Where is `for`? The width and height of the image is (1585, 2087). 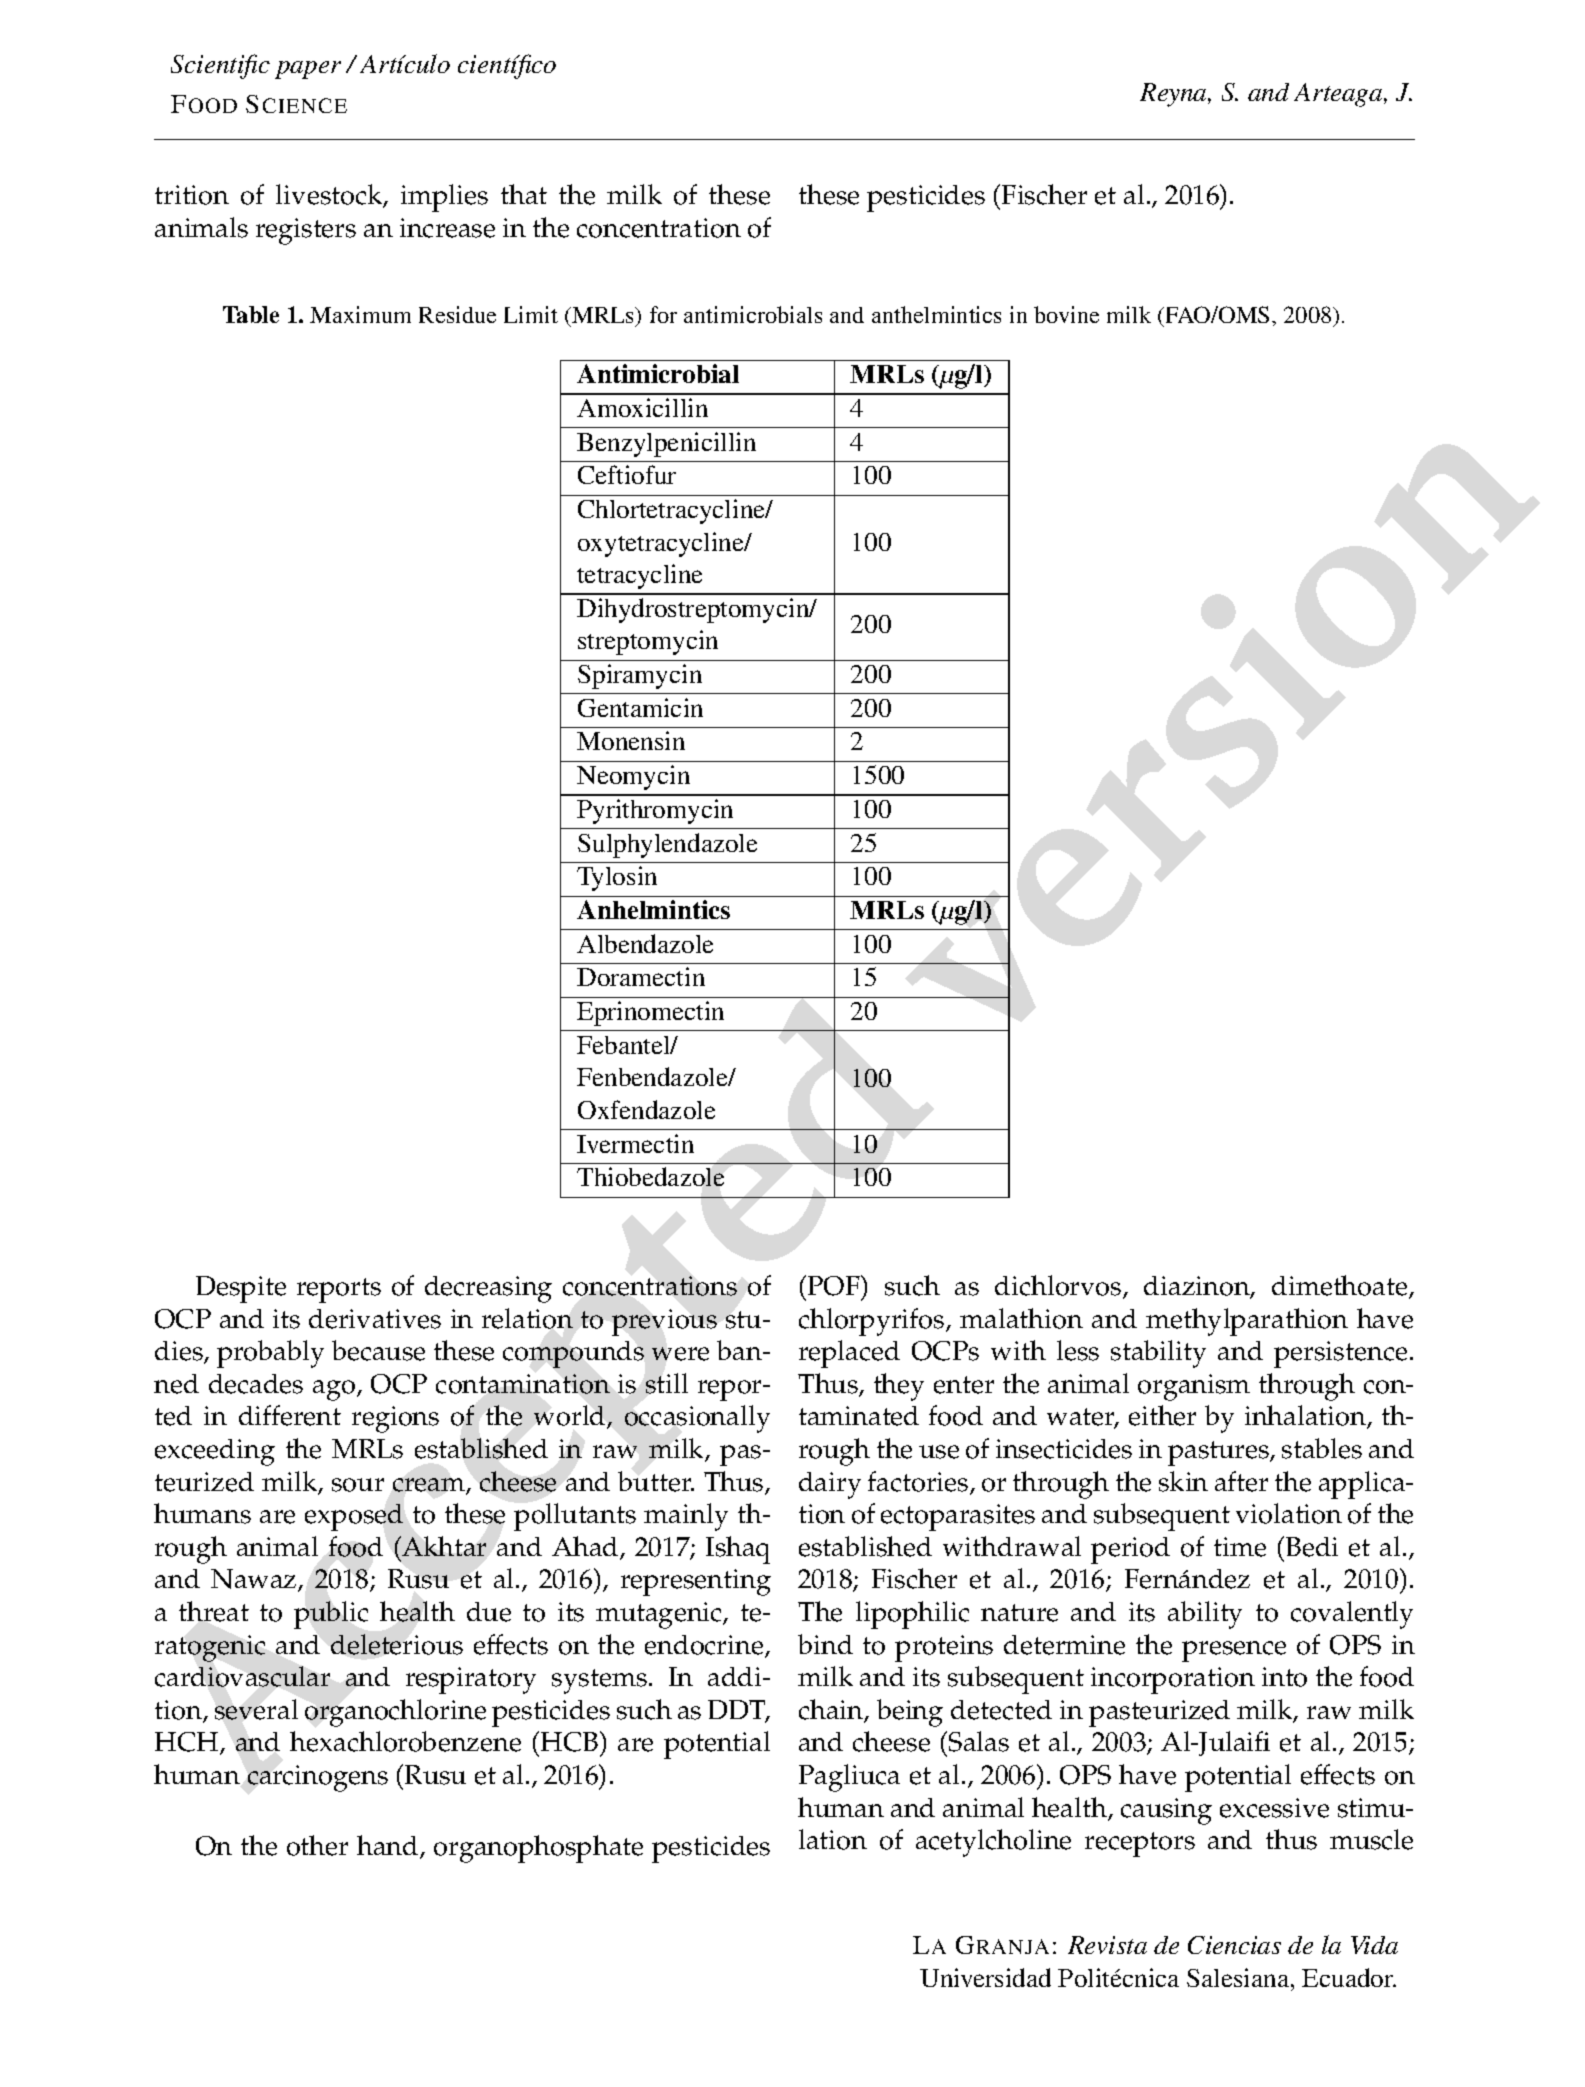
for is located at coordinates (663, 314).
